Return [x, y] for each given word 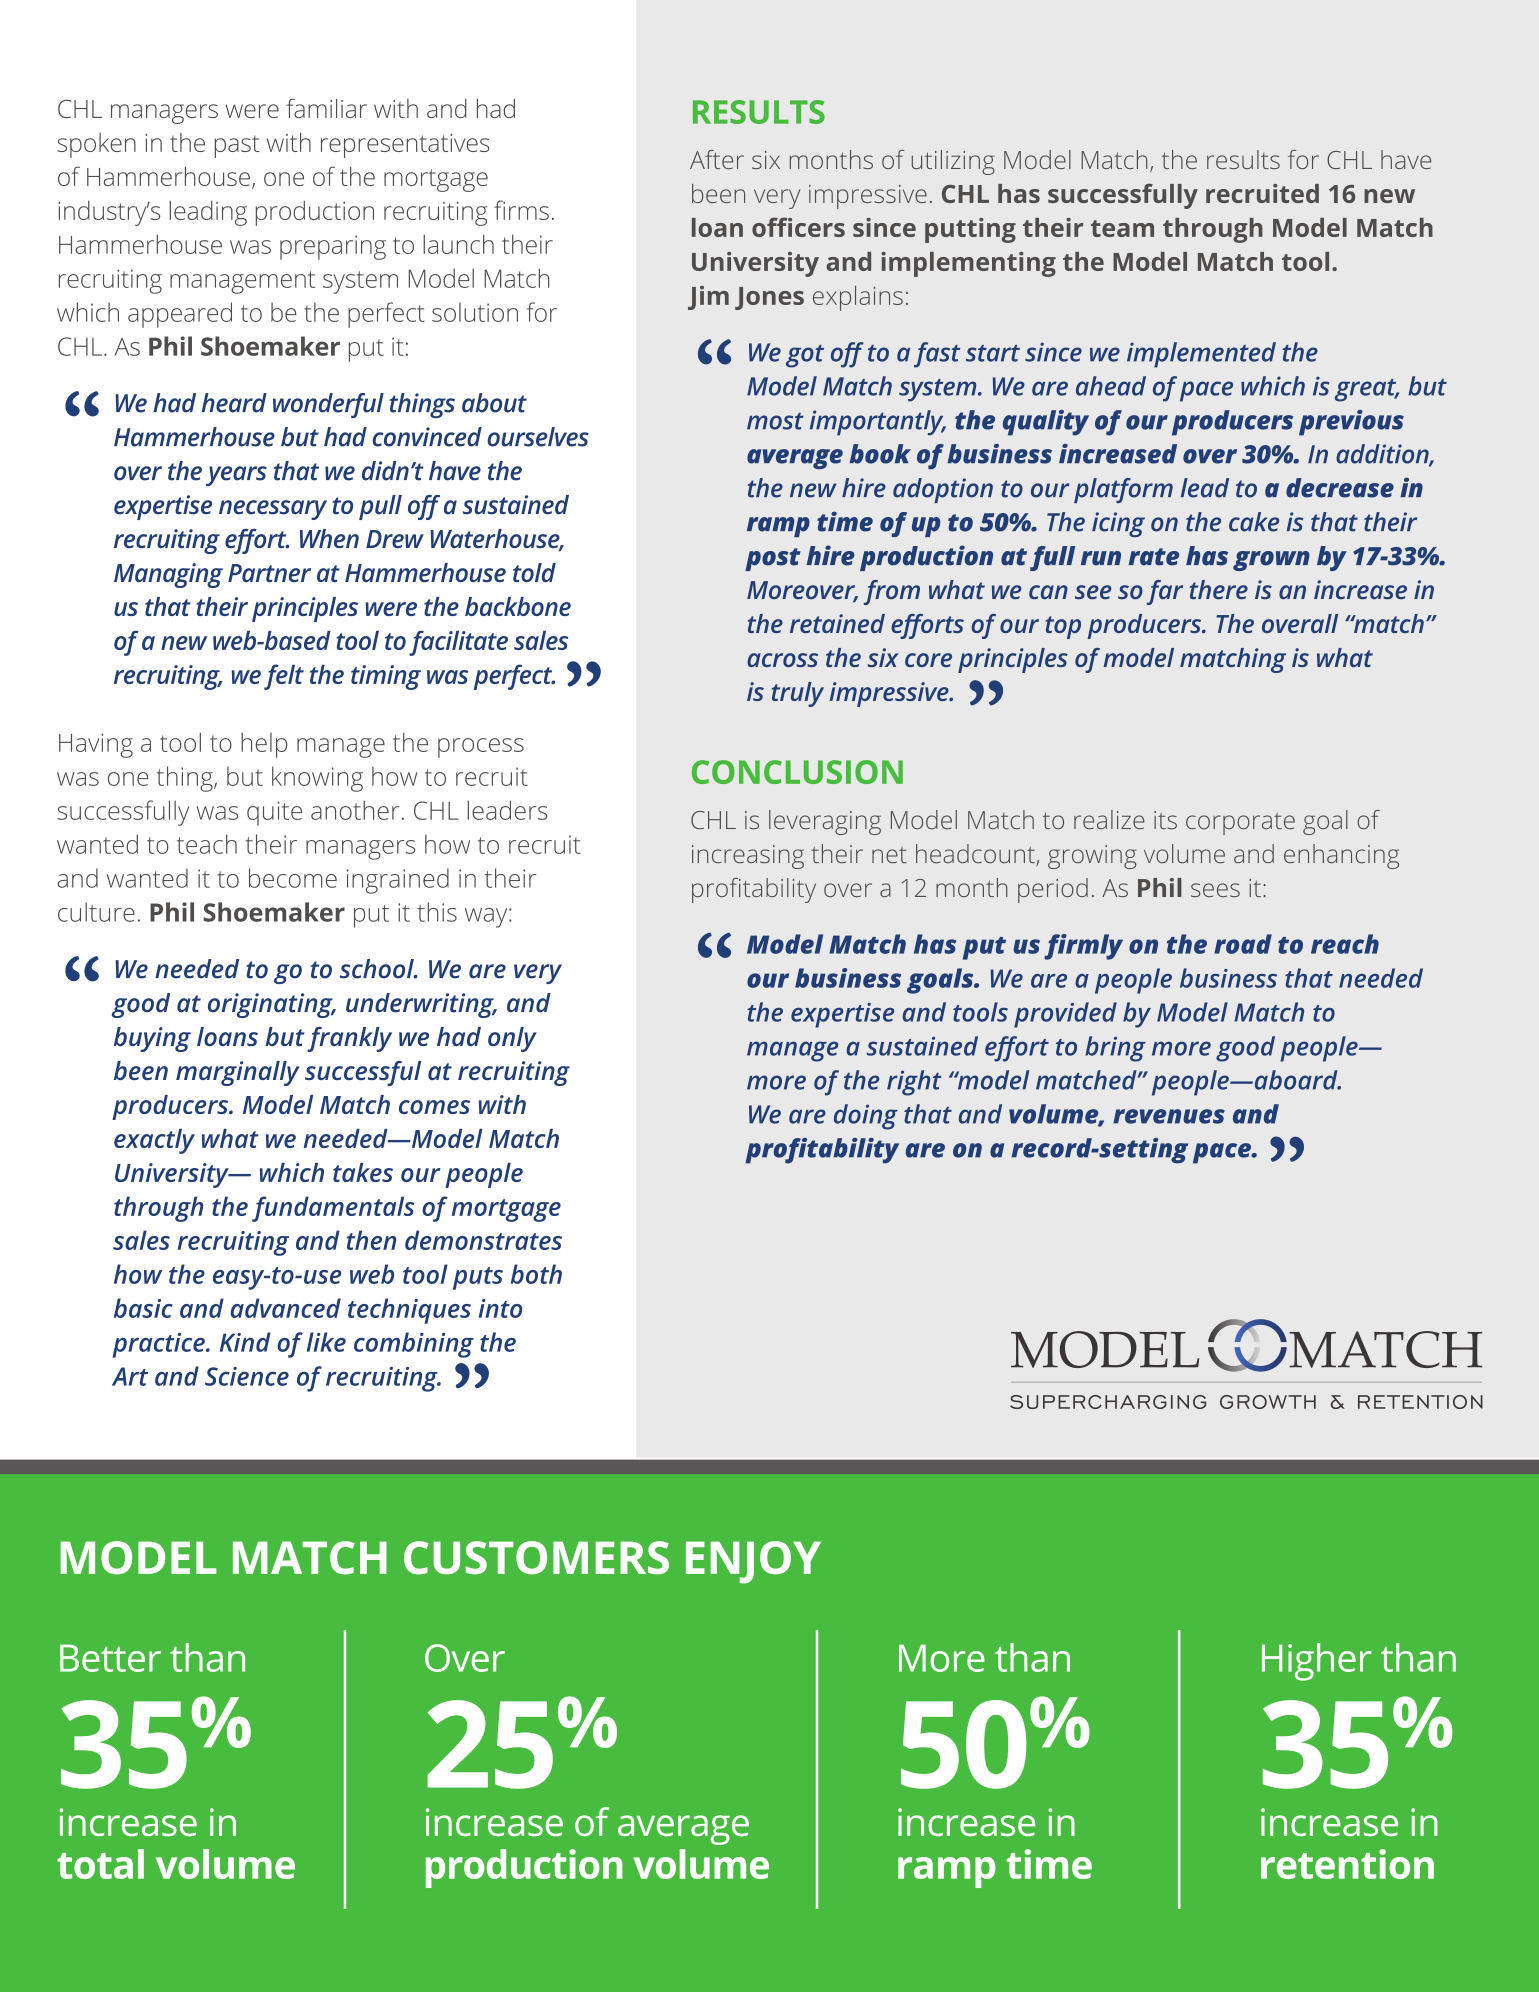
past [237, 146]
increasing [748, 857]
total [100, 1864]
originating [271, 1005]
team [1122, 228]
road [1243, 944]
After [717, 159]
